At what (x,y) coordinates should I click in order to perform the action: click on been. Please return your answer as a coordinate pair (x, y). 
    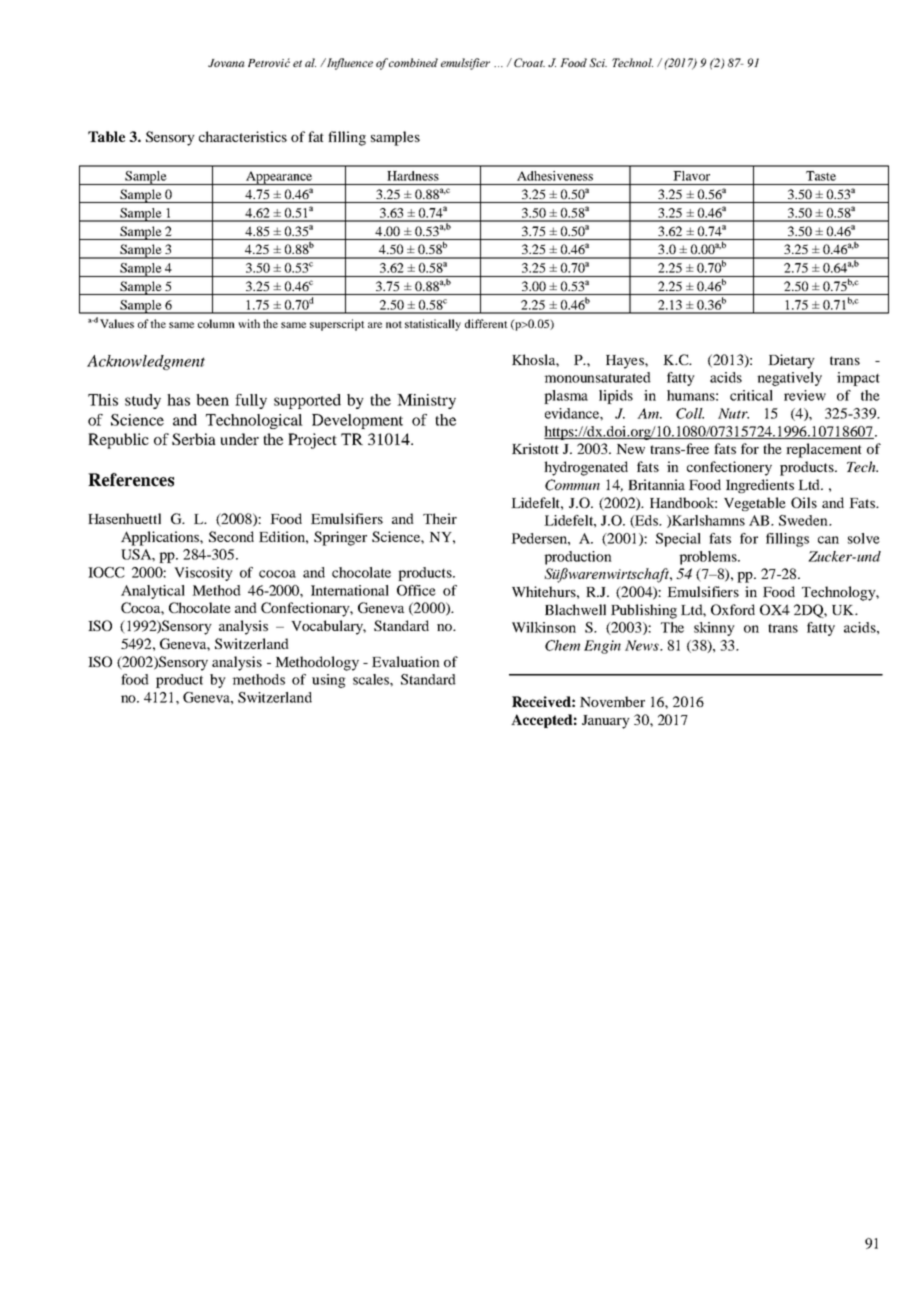
    Looking at the image, I should click on (212, 400).
